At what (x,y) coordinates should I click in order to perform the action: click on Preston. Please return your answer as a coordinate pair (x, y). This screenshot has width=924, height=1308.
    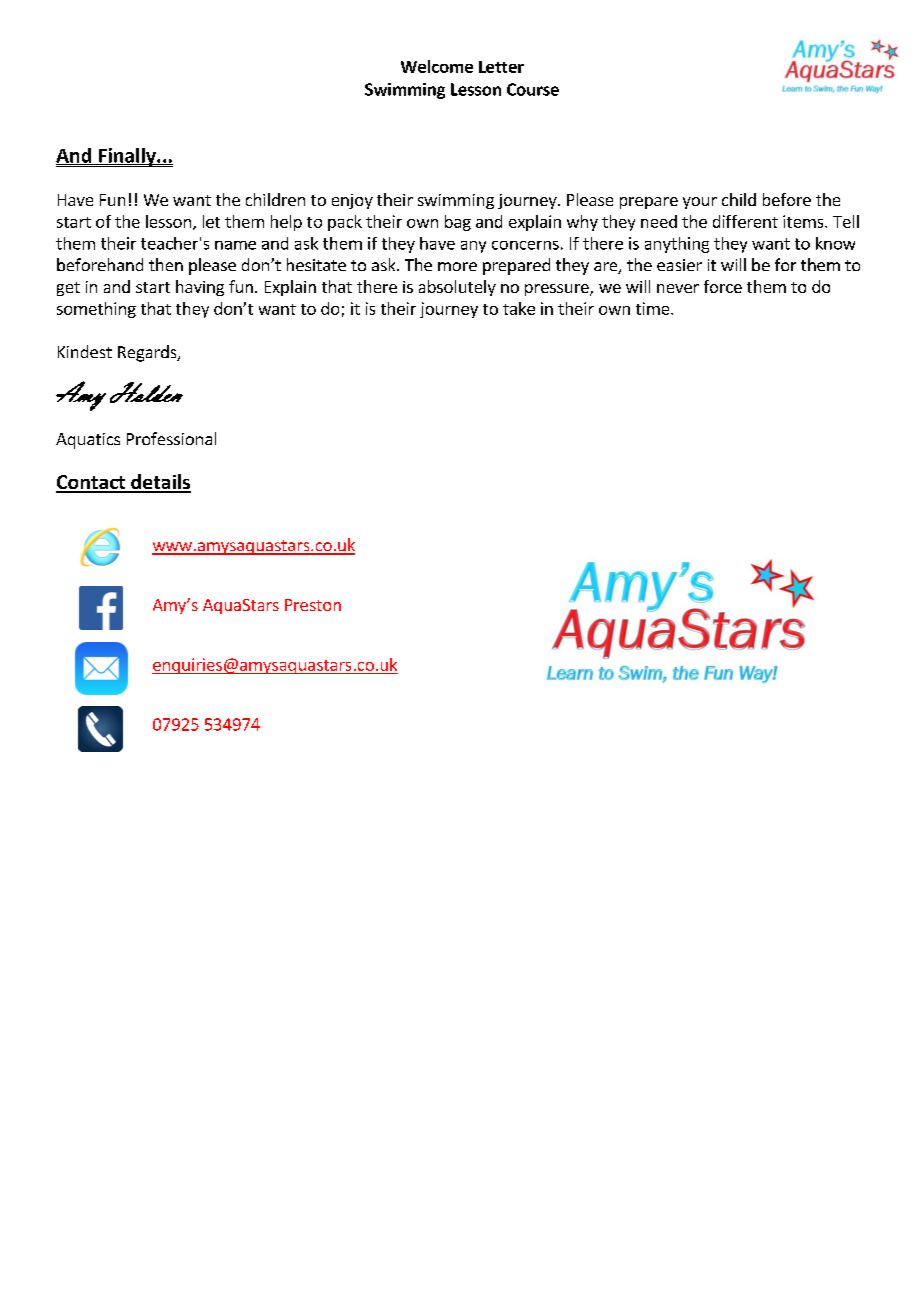
    Looking at the image, I should click on (313, 605).
